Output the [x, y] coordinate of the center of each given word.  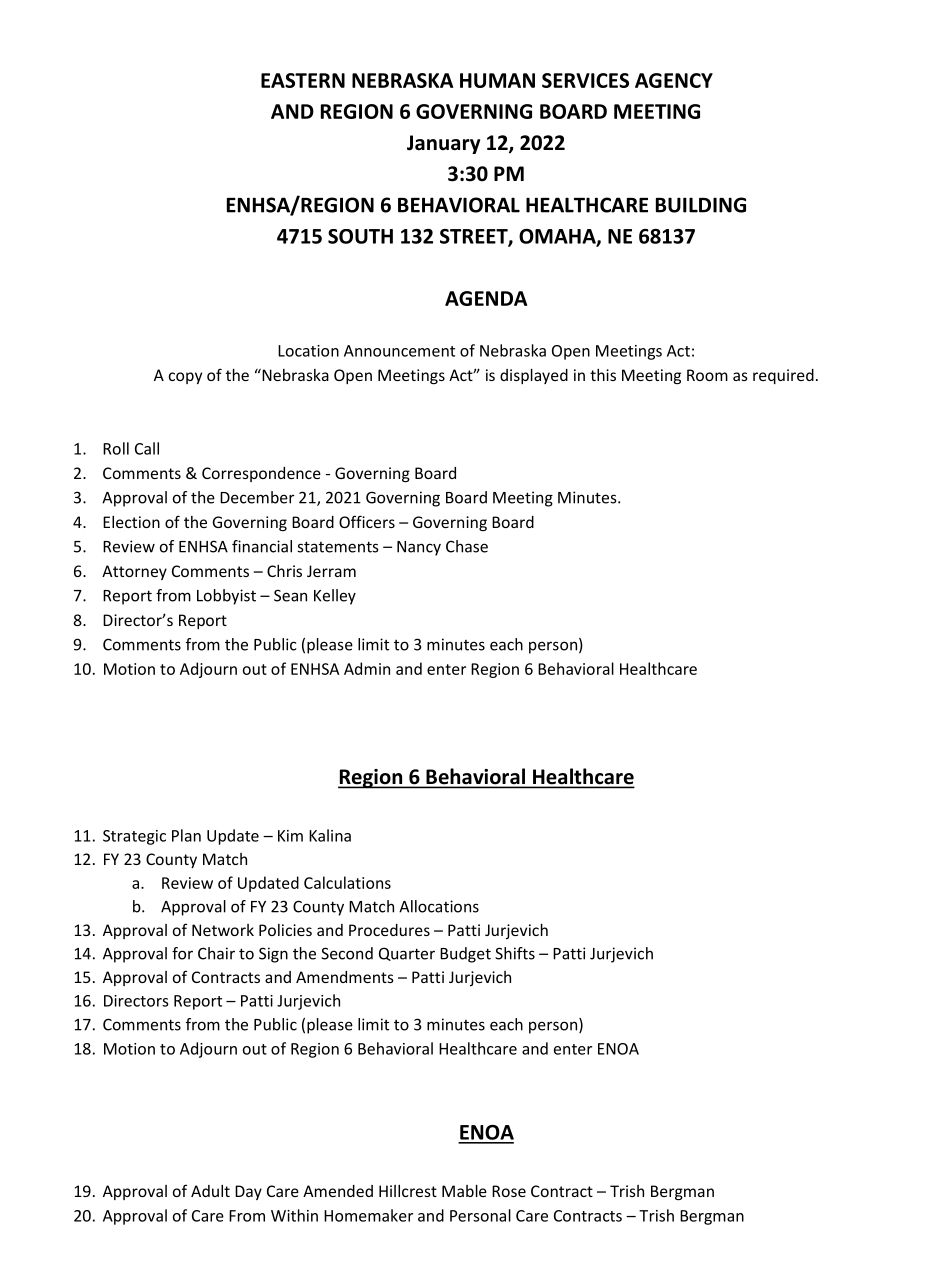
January [443, 144]
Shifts [515, 953]
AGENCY [674, 80]
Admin [367, 668]
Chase [467, 546]
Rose [509, 1191]
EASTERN [303, 80]
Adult [210, 1191]
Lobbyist [226, 597]
